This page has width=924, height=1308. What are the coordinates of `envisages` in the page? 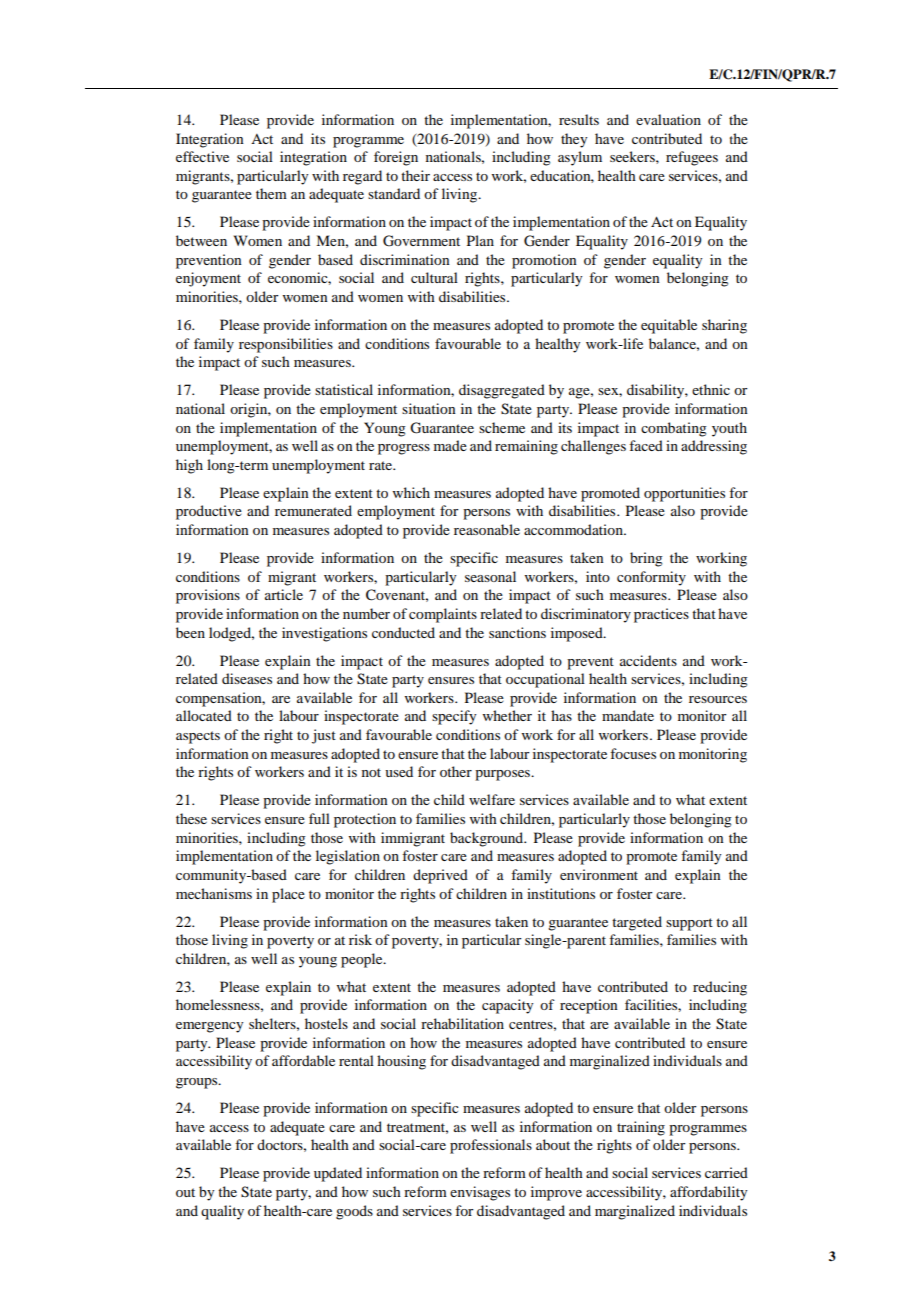 It's located at (480, 1193).
